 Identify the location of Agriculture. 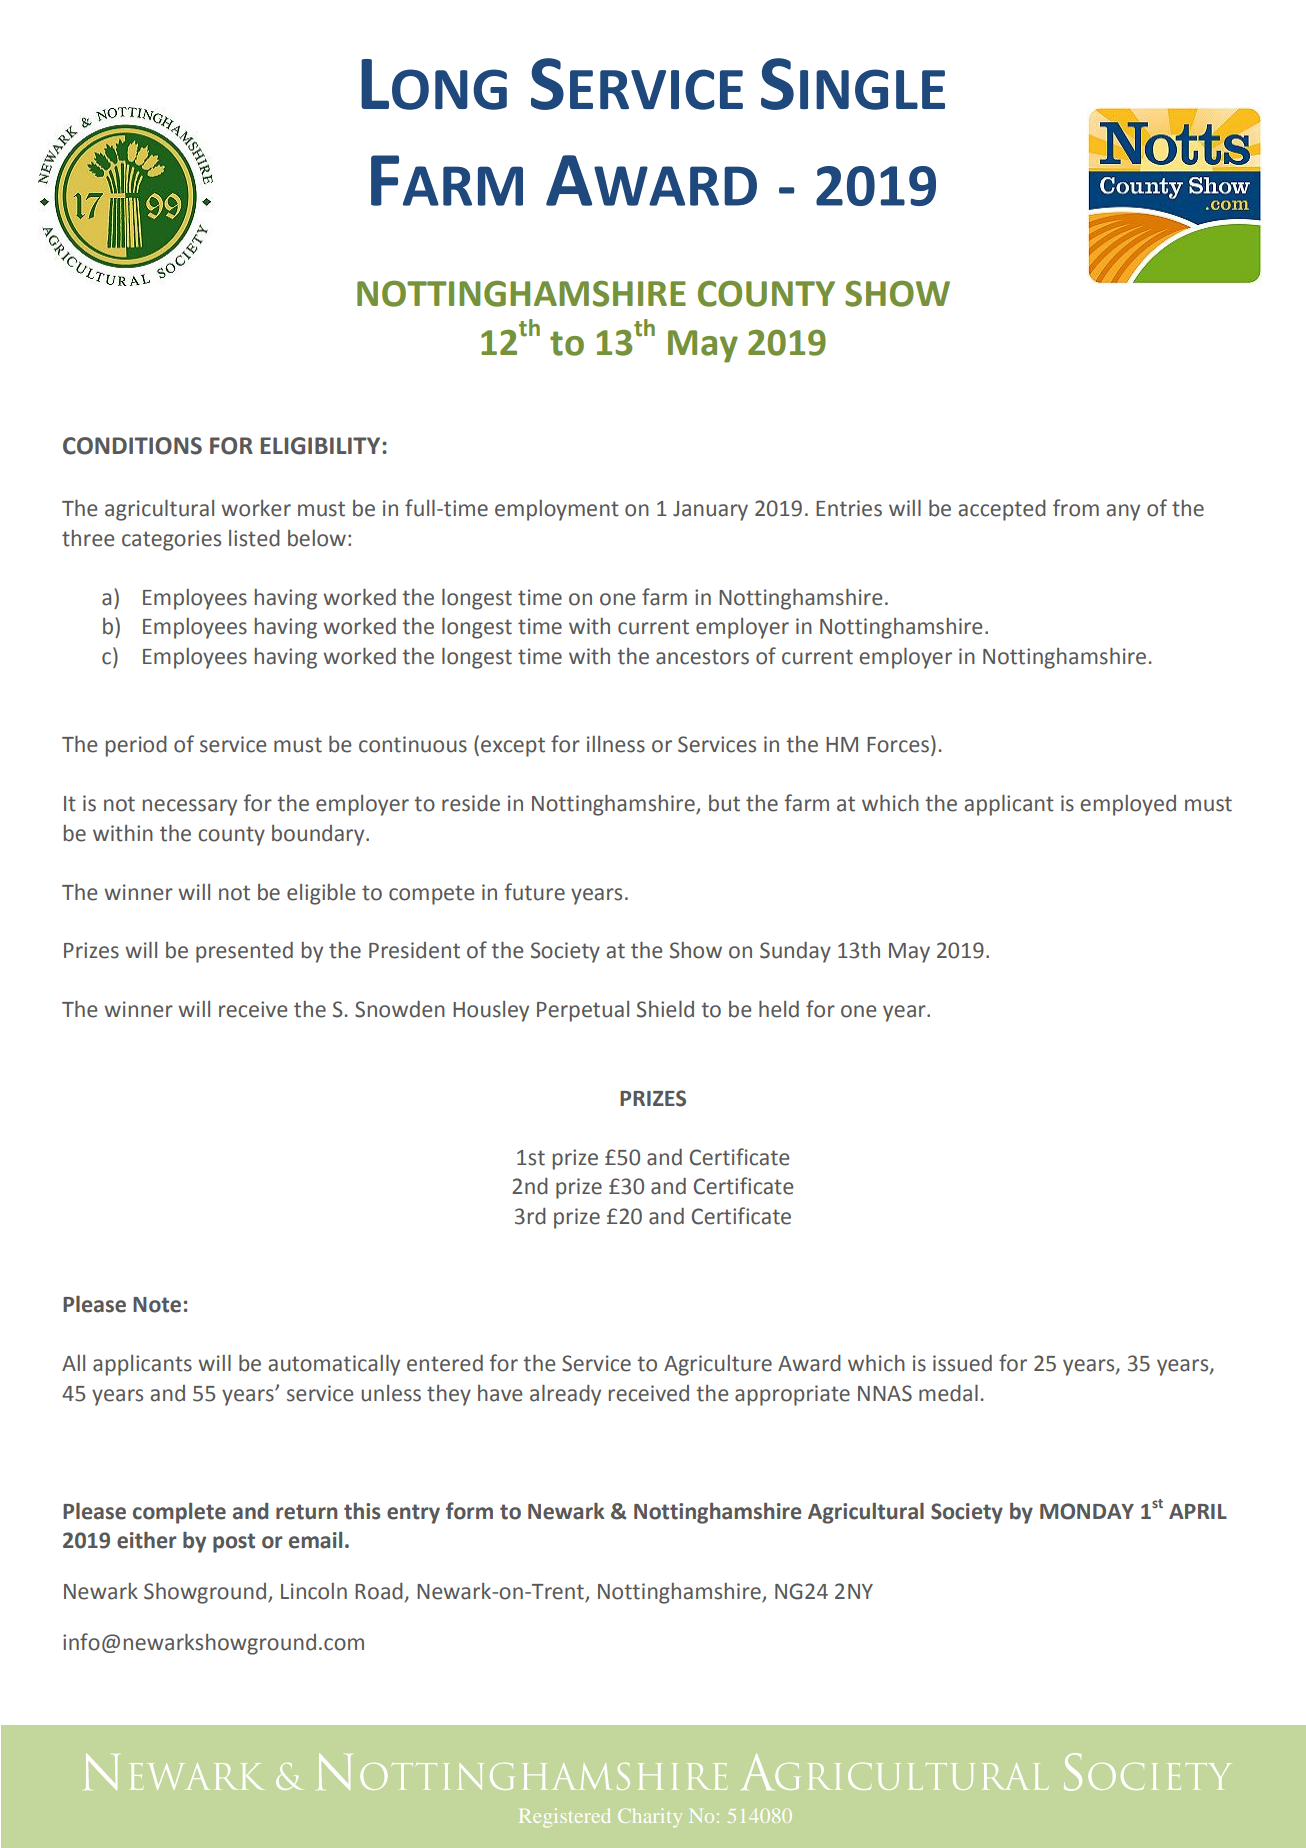
(718, 1365).
